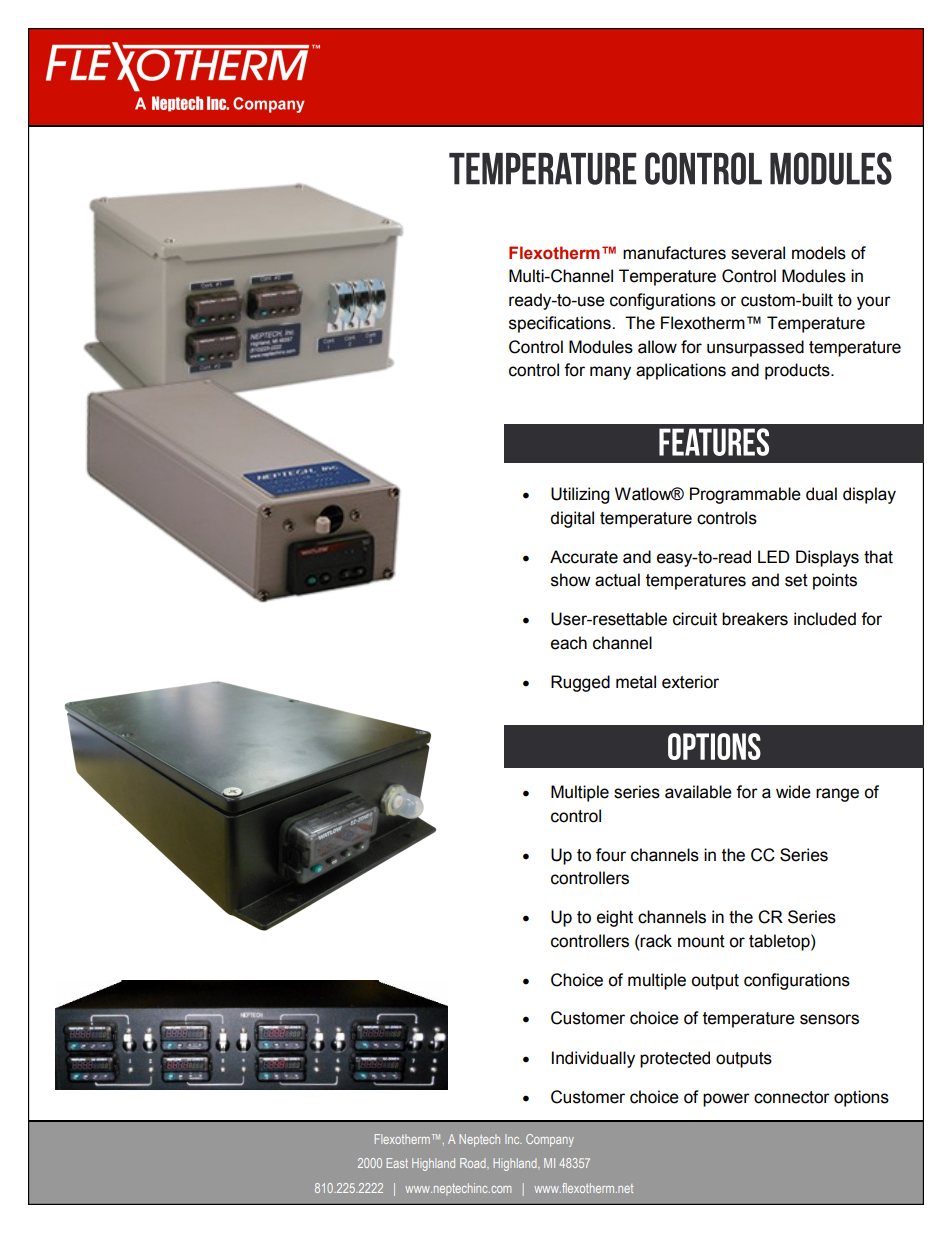 This screenshot has height=1233, width=952. What do you see at coordinates (571, 580) in the screenshot?
I see `show` at bounding box center [571, 580].
